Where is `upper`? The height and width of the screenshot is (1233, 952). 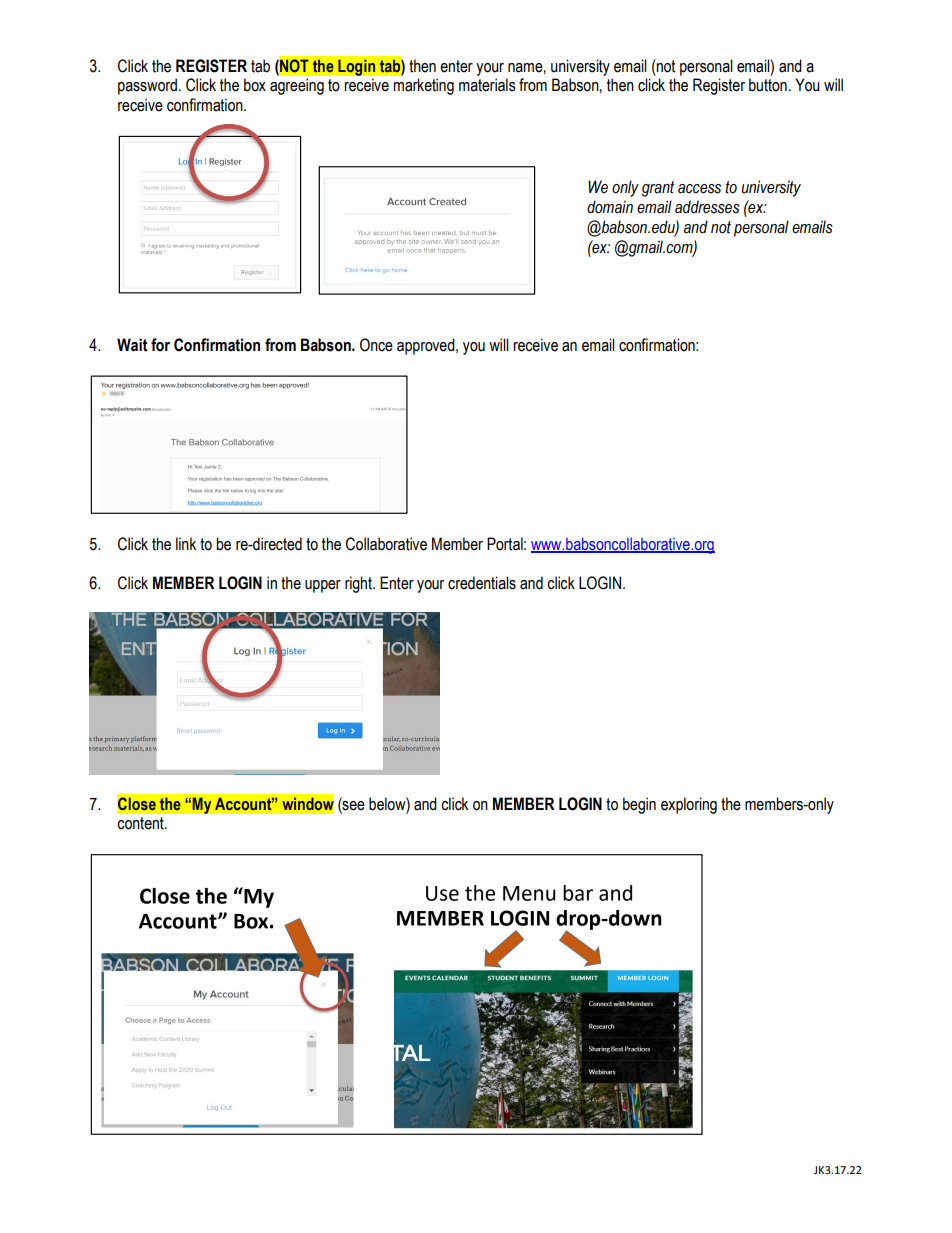 upper is located at coordinates (323, 586).
